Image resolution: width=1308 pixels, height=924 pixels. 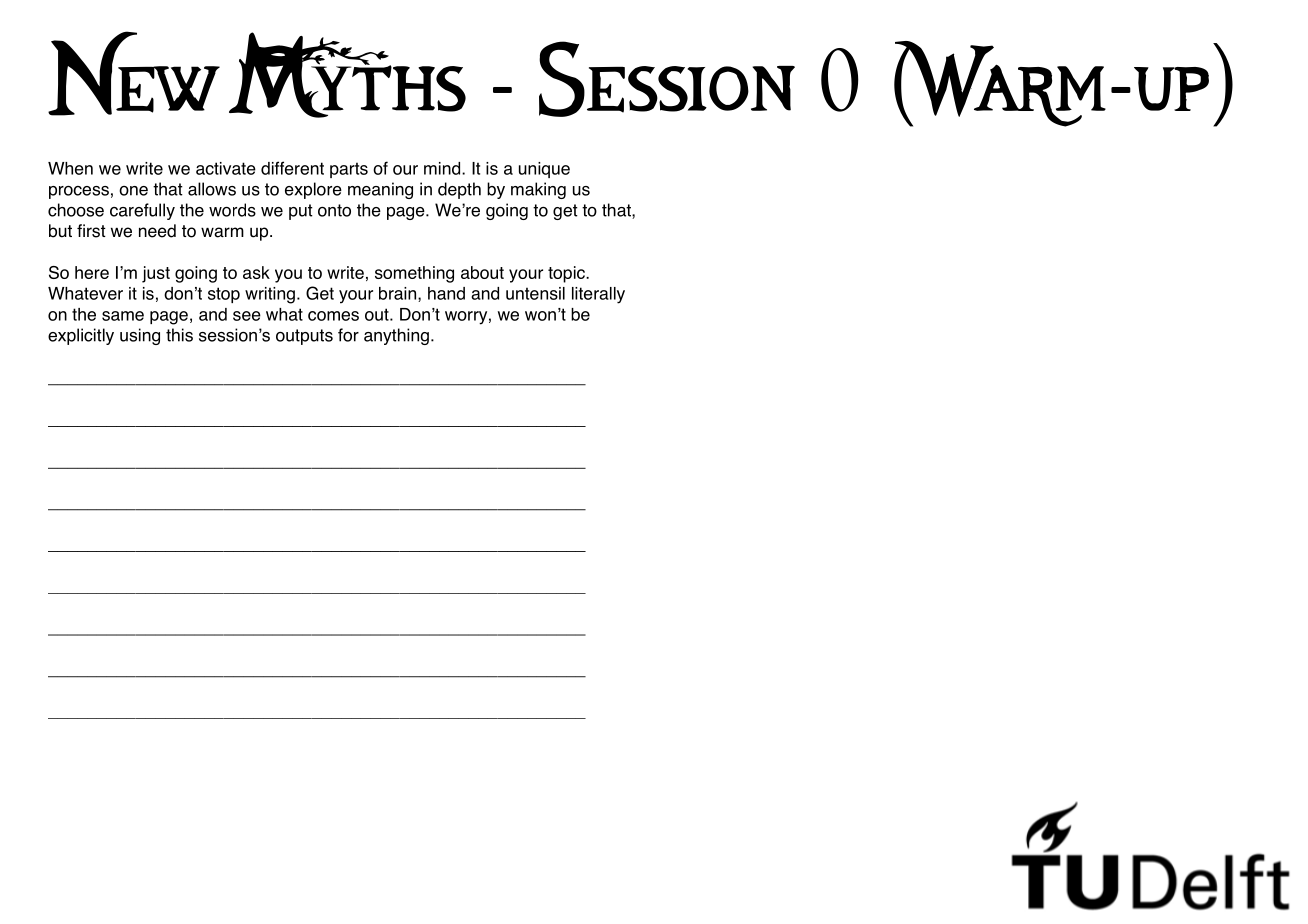 I want to click on using, so click(x=140, y=336).
